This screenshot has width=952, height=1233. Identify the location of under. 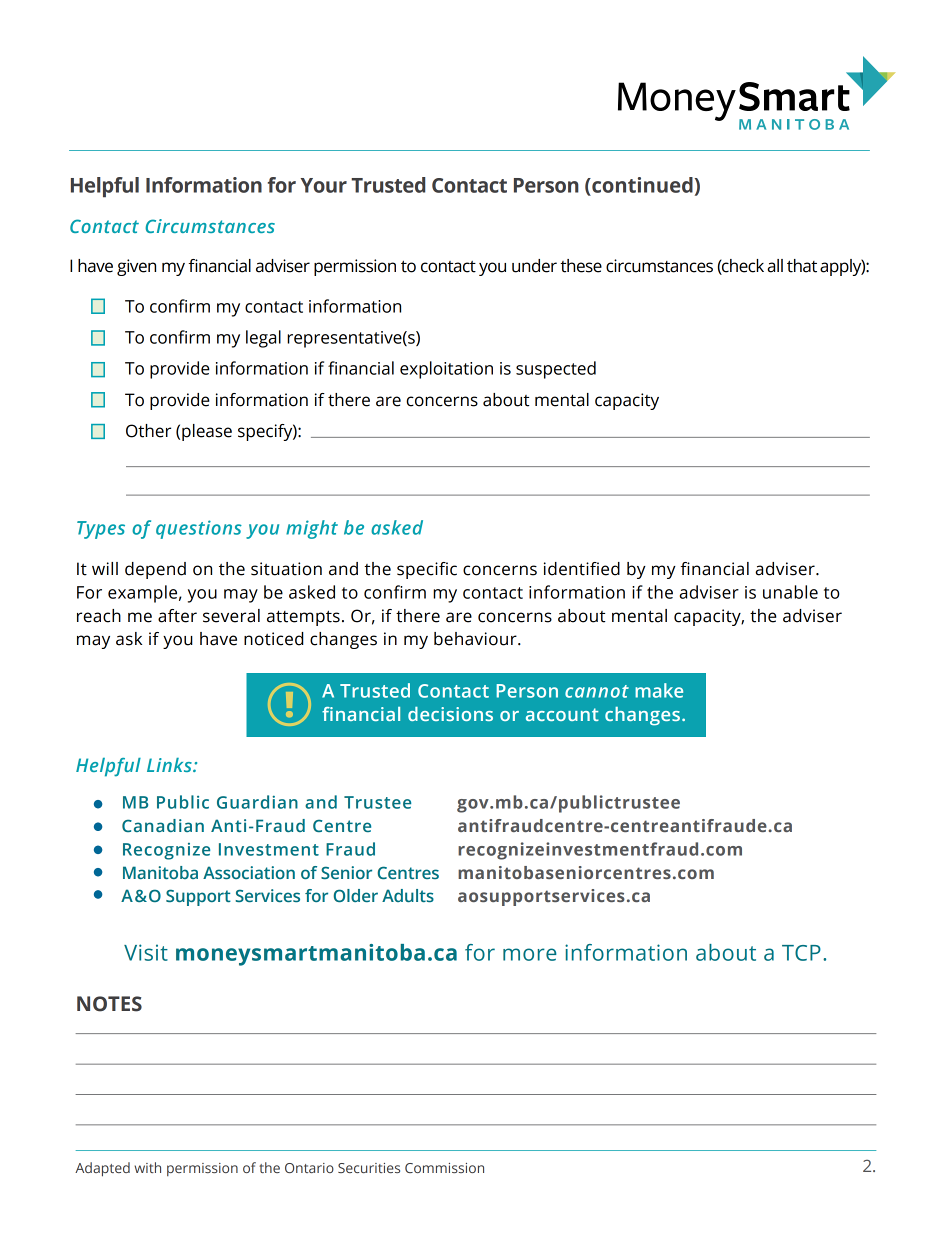
(534, 266).
